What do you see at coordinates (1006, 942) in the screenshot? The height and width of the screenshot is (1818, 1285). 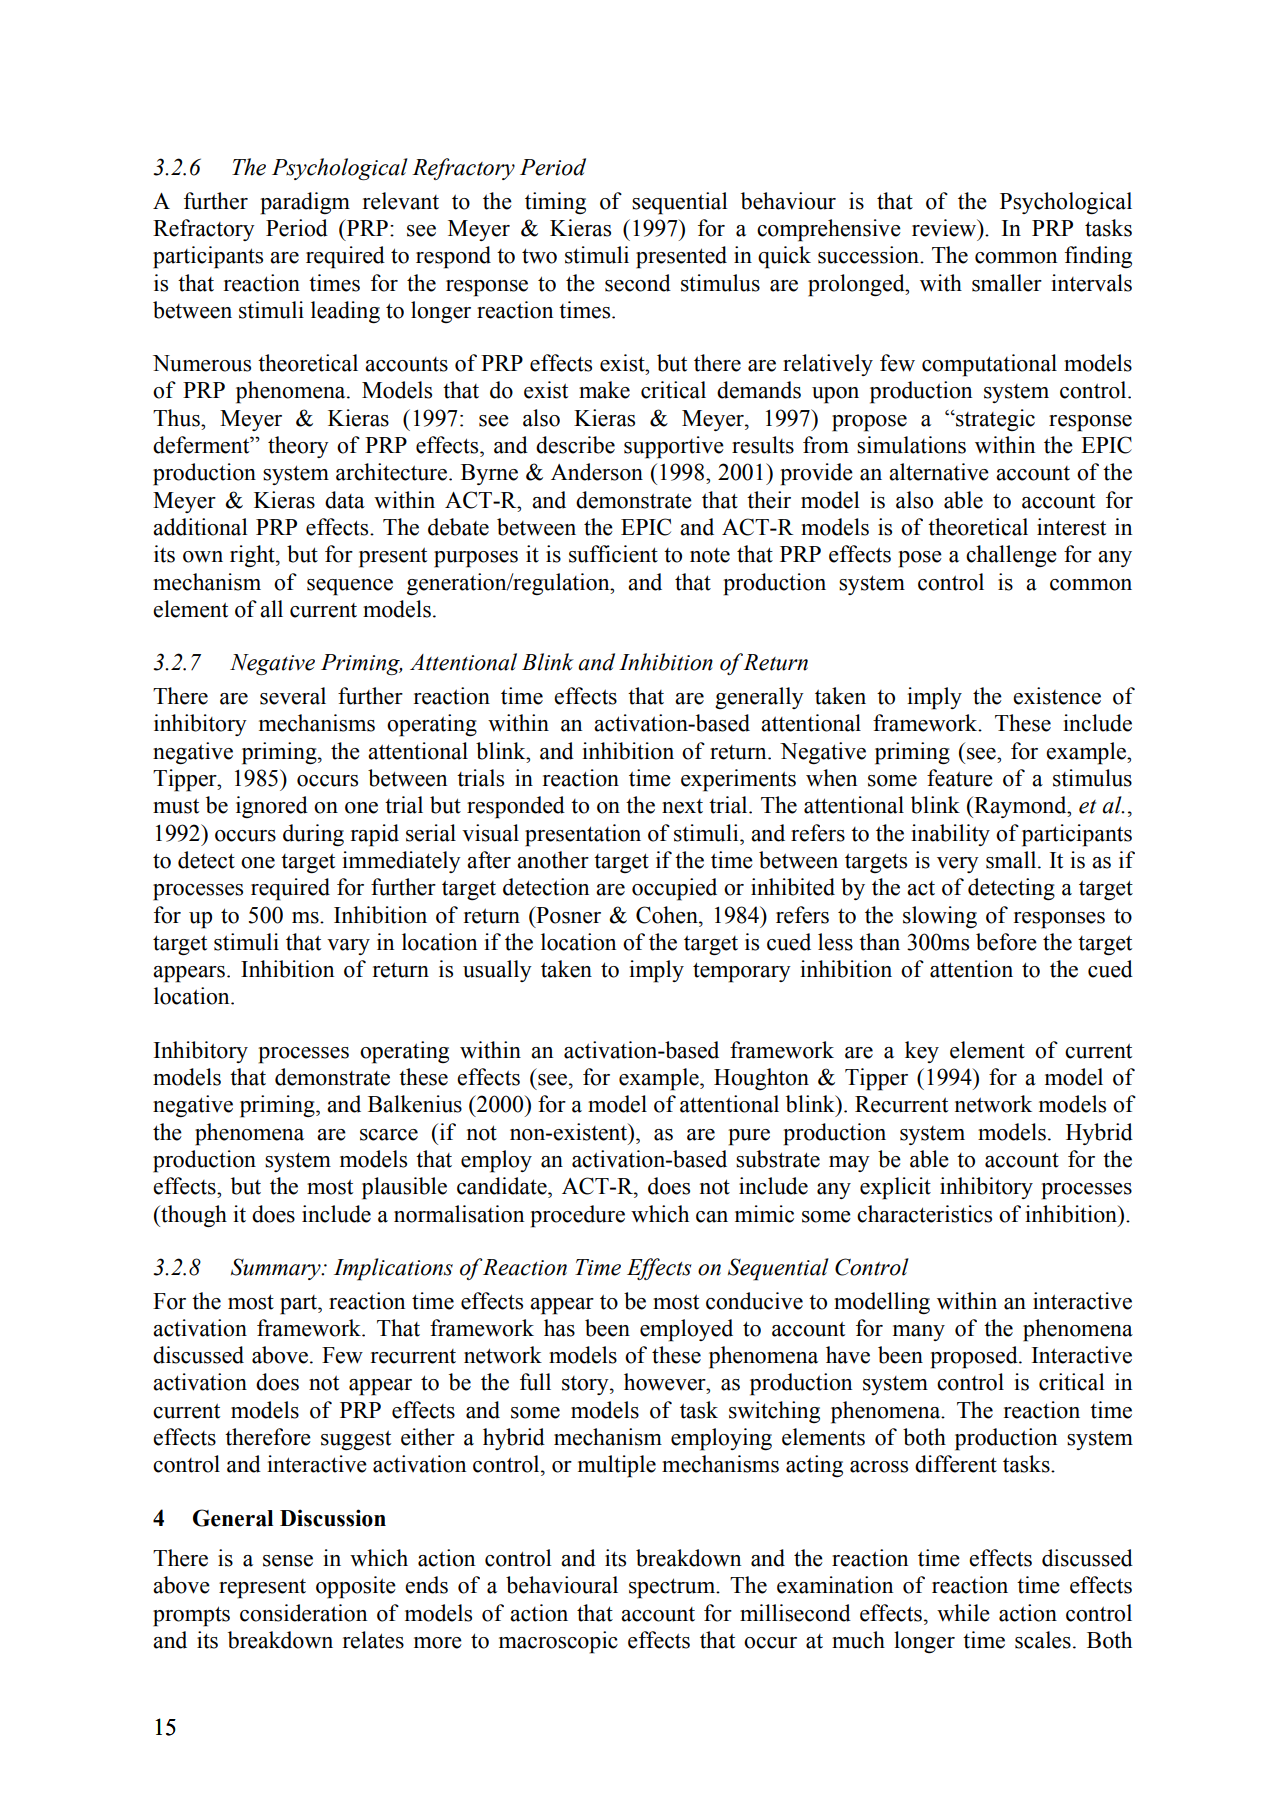 I see `before` at bounding box center [1006, 942].
